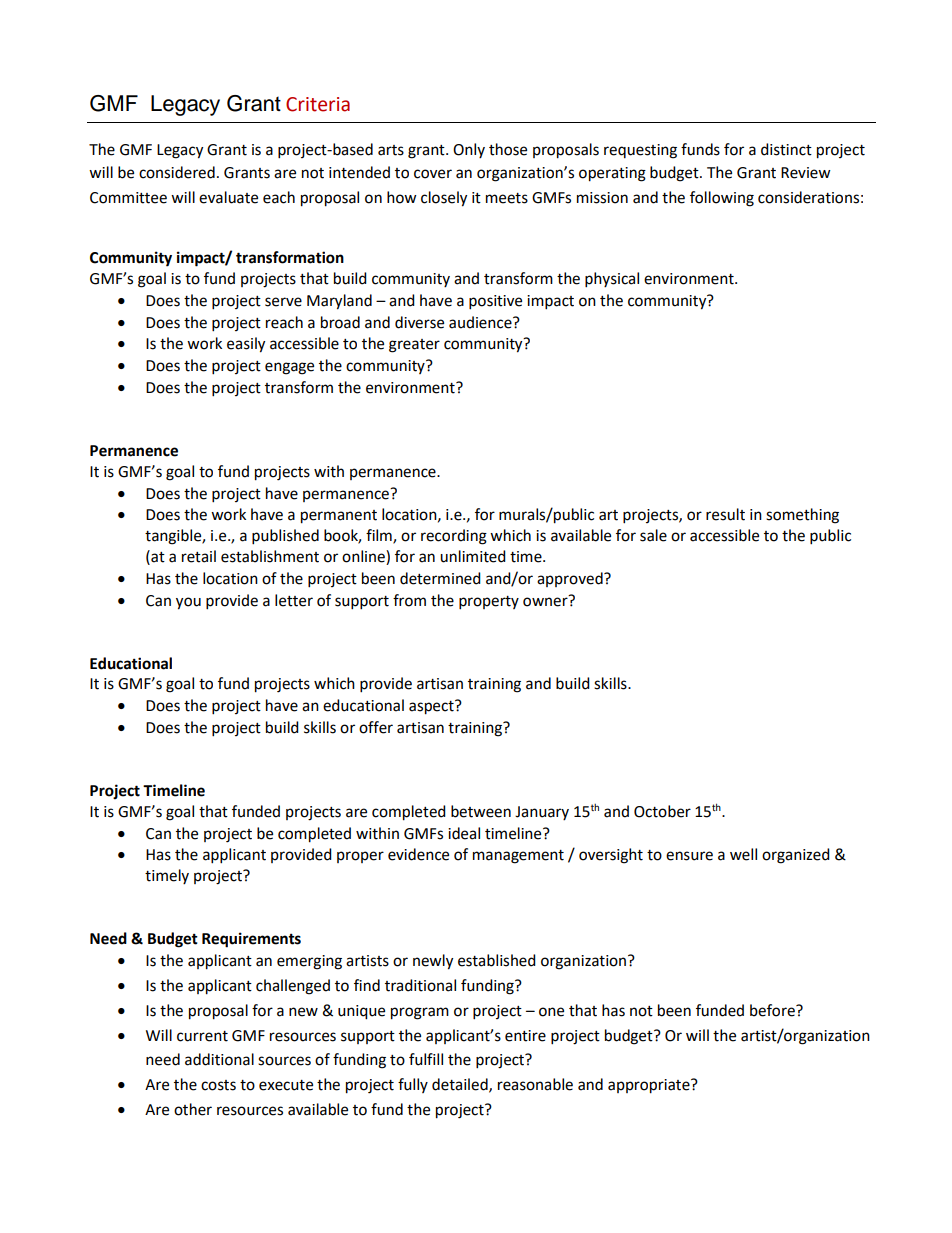 The height and width of the page is (1233, 952). Describe the element at coordinates (218, 1085) in the page. I see `costs` at that location.
